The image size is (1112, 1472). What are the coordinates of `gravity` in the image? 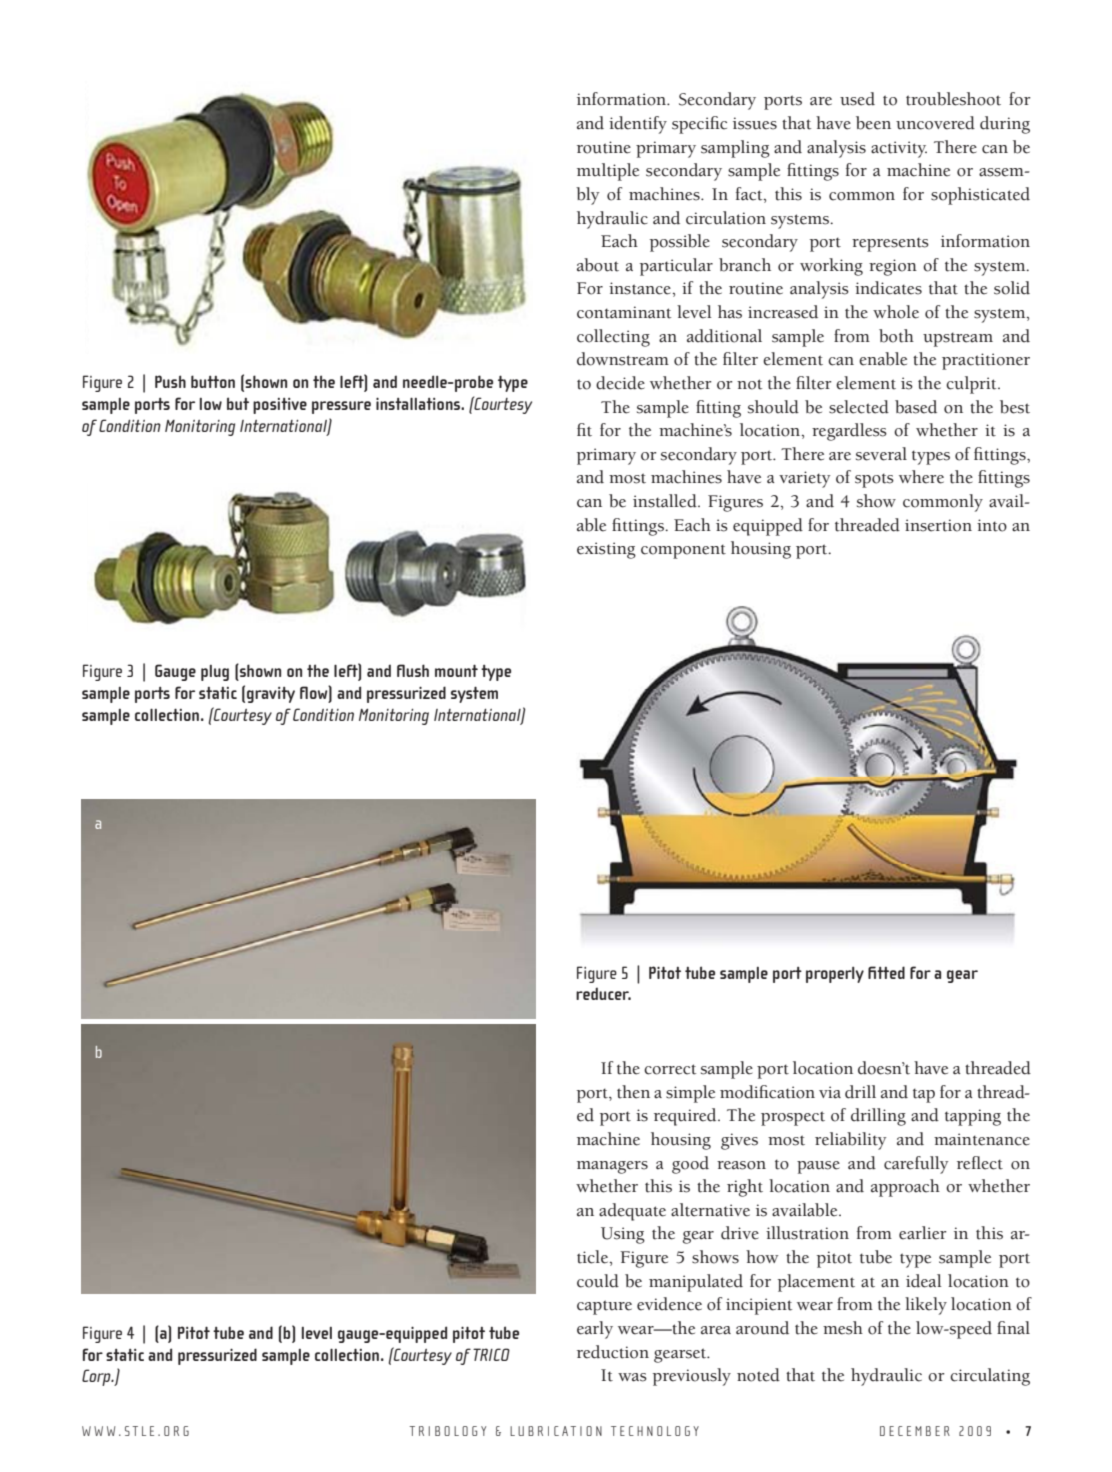 It's located at (271, 695).
